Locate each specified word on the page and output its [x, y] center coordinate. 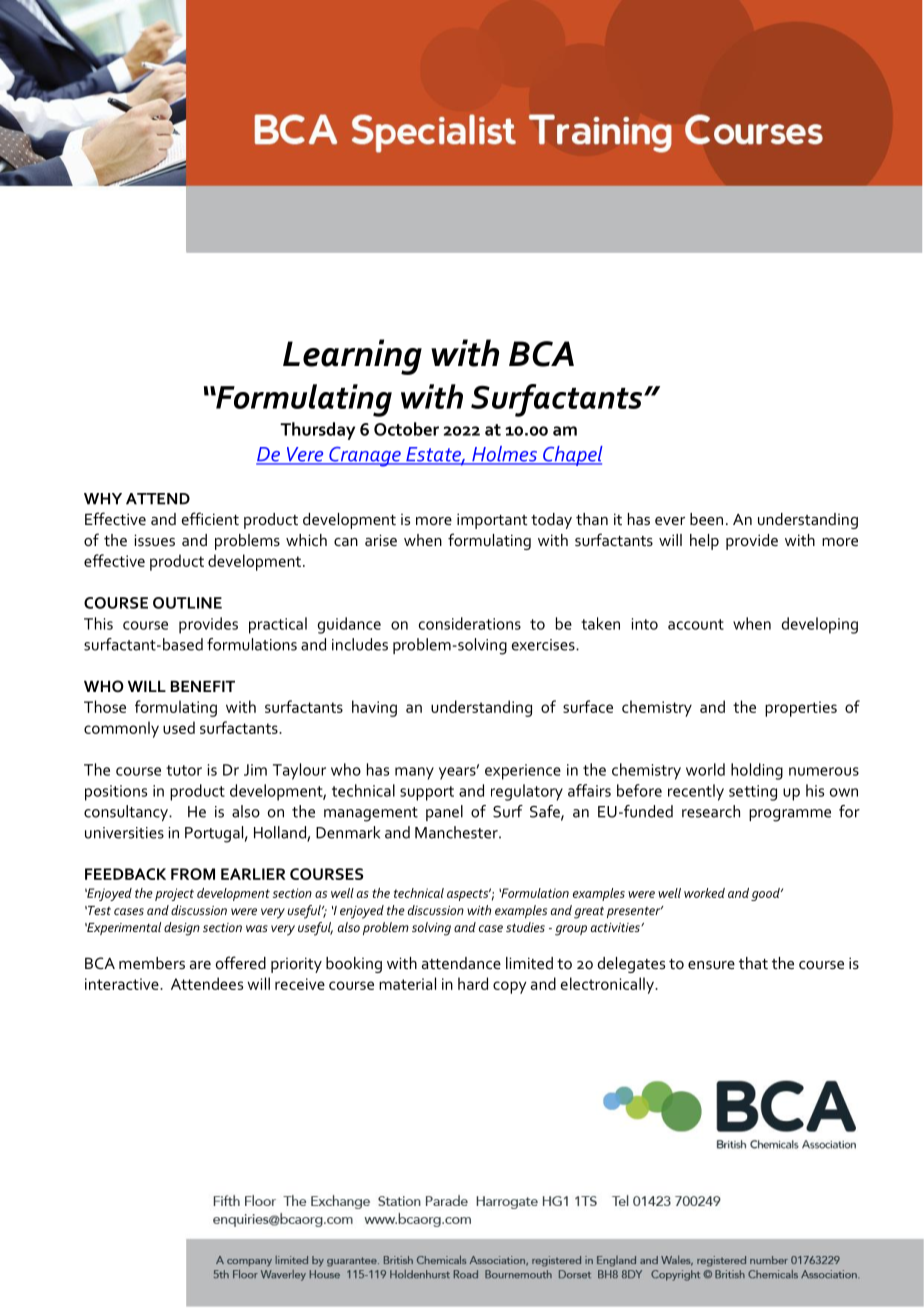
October [406, 429]
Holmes [504, 455]
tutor [184, 770]
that [753, 963]
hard [473, 983]
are [200, 965]
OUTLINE [187, 603]
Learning [352, 357]
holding [757, 771]
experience [523, 772]
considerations [470, 623]
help [704, 542]
